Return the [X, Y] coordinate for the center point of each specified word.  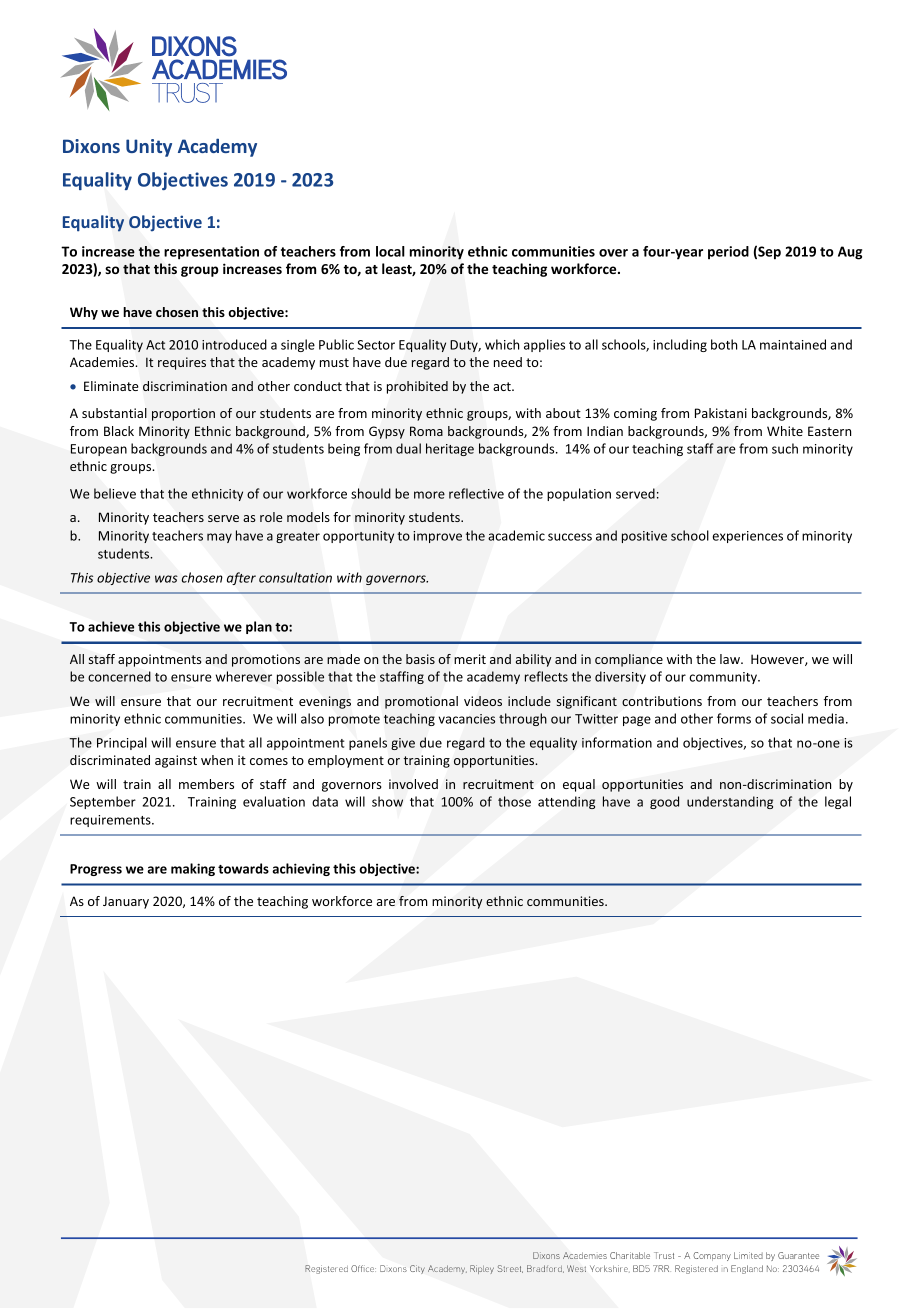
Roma [426, 431]
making [193, 869]
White [785, 431]
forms [734, 718]
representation [211, 253]
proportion [183, 414]
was [166, 579]
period [728, 253]
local [390, 251]
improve [437, 537]
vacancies [467, 719]
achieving [301, 869]
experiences [748, 537]
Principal [122, 743]
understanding [730, 802]
